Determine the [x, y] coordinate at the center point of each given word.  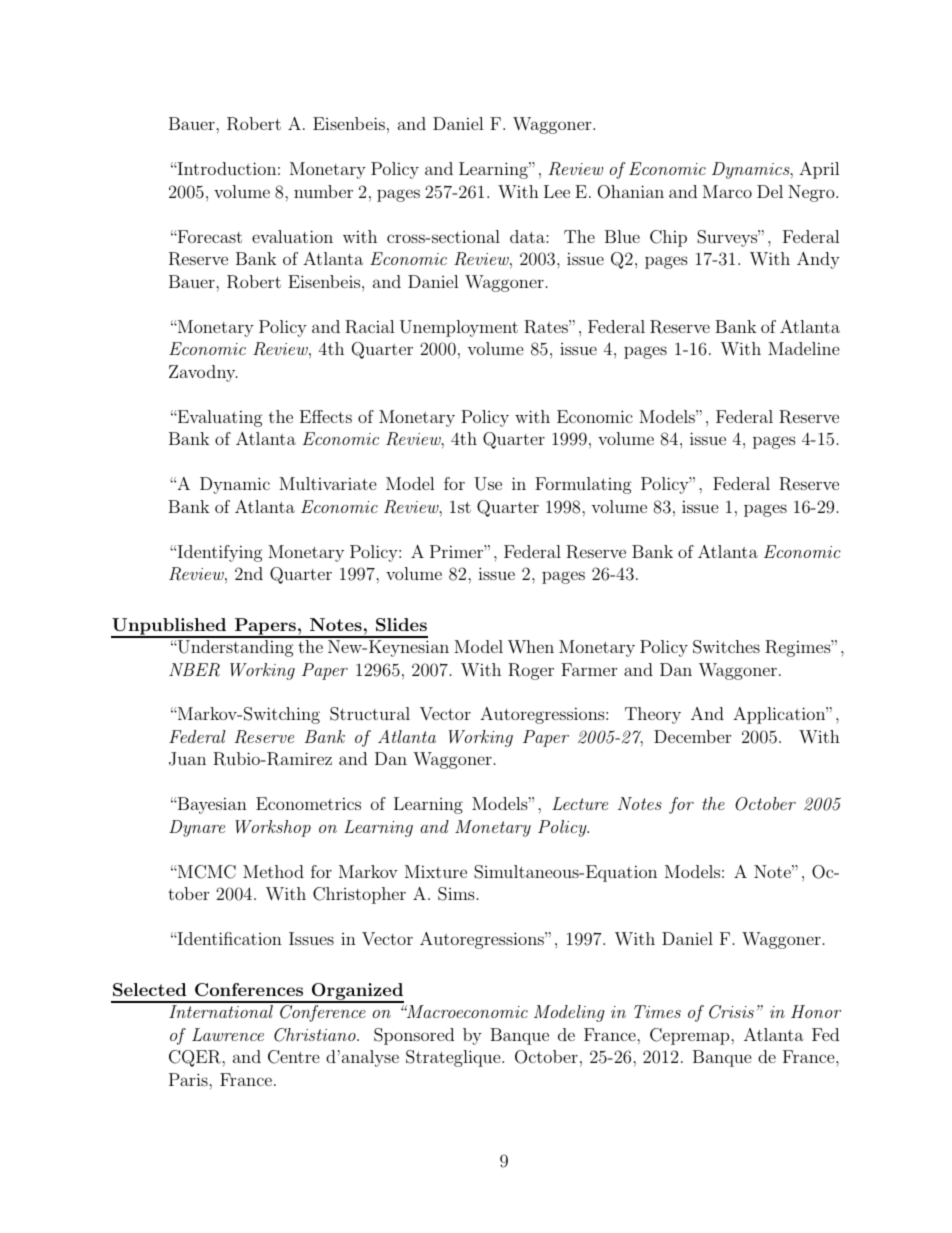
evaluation [292, 236]
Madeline [804, 348]
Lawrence [228, 1034]
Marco [727, 191]
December [692, 736]
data [528, 236]
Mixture [436, 871]
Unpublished [170, 627]
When [531, 647]
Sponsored [414, 1036]
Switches [726, 647]
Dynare [197, 828]
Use [488, 484]
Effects [326, 416]
